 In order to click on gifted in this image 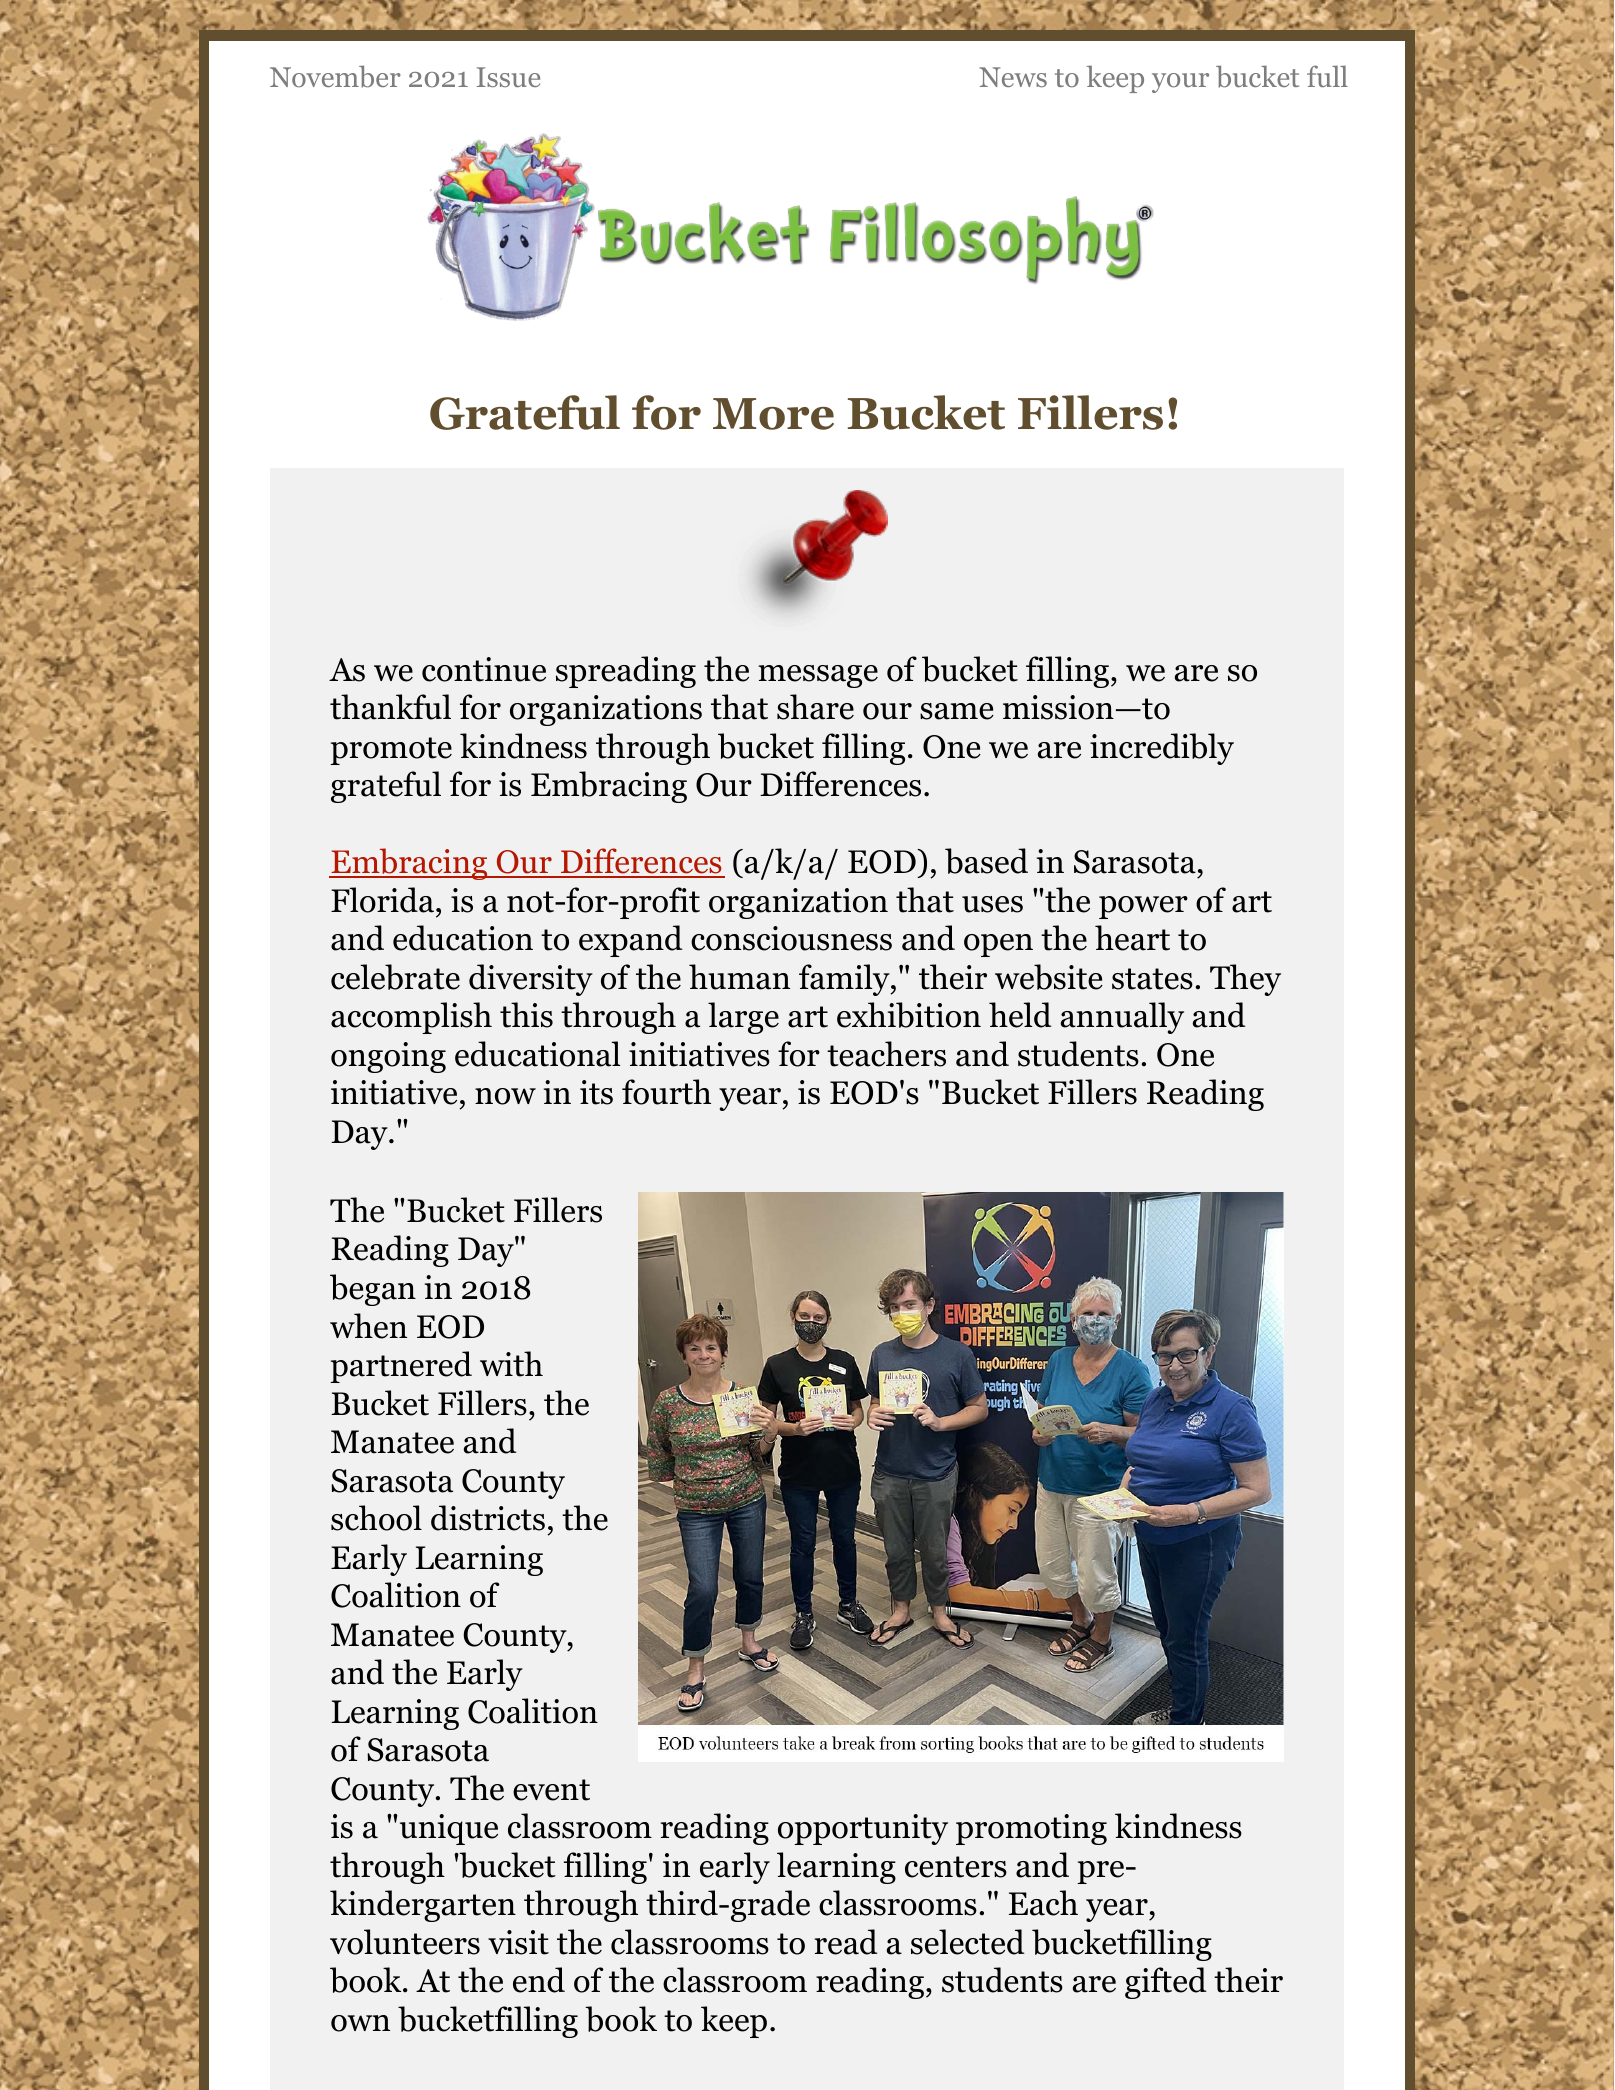, I will do `click(1165, 1983)`.
